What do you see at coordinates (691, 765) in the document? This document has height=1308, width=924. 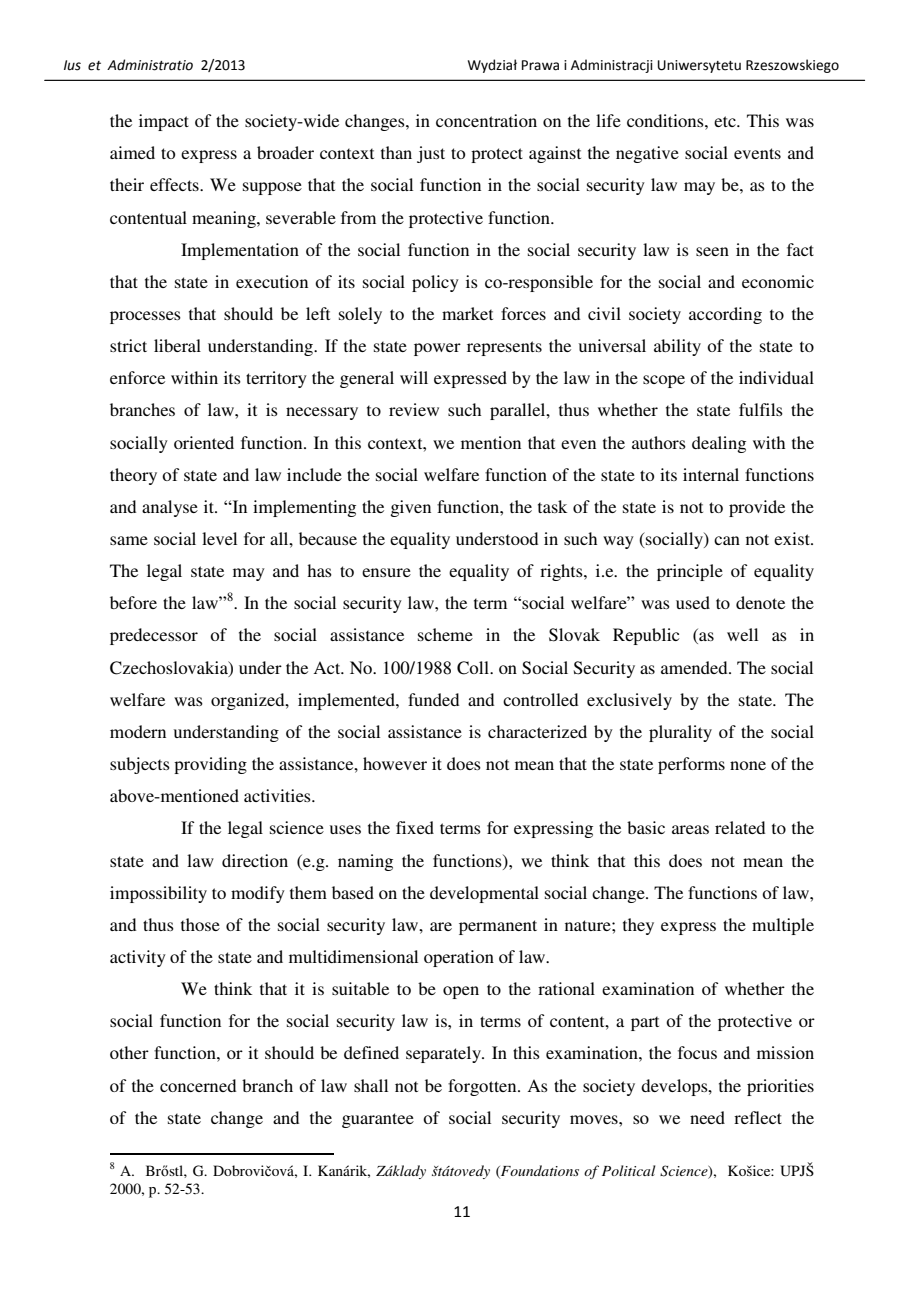 I see `performs` at bounding box center [691, 765].
